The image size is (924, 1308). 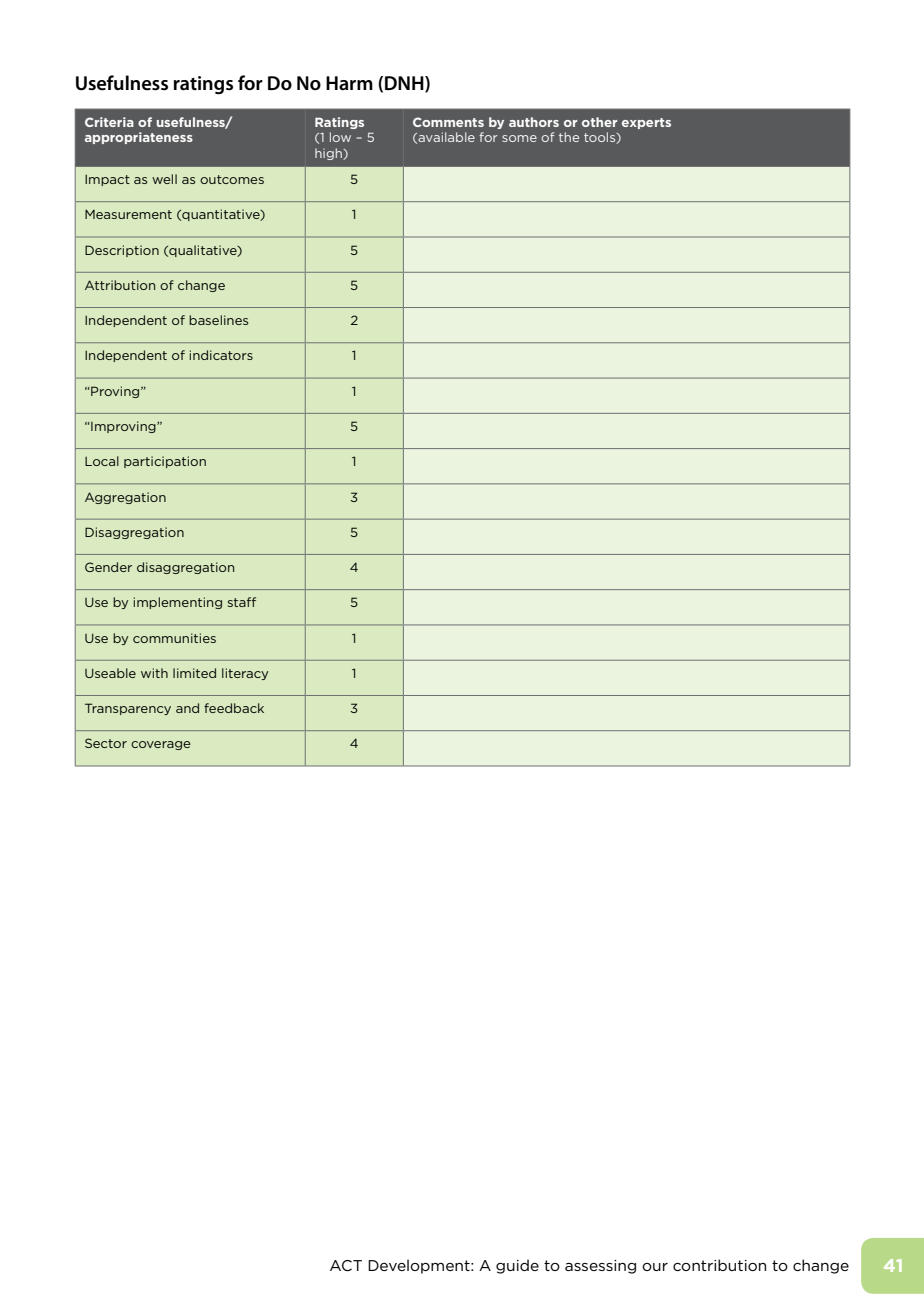 What do you see at coordinates (139, 138) in the screenshot?
I see `appropriateness` at bounding box center [139, 138].
